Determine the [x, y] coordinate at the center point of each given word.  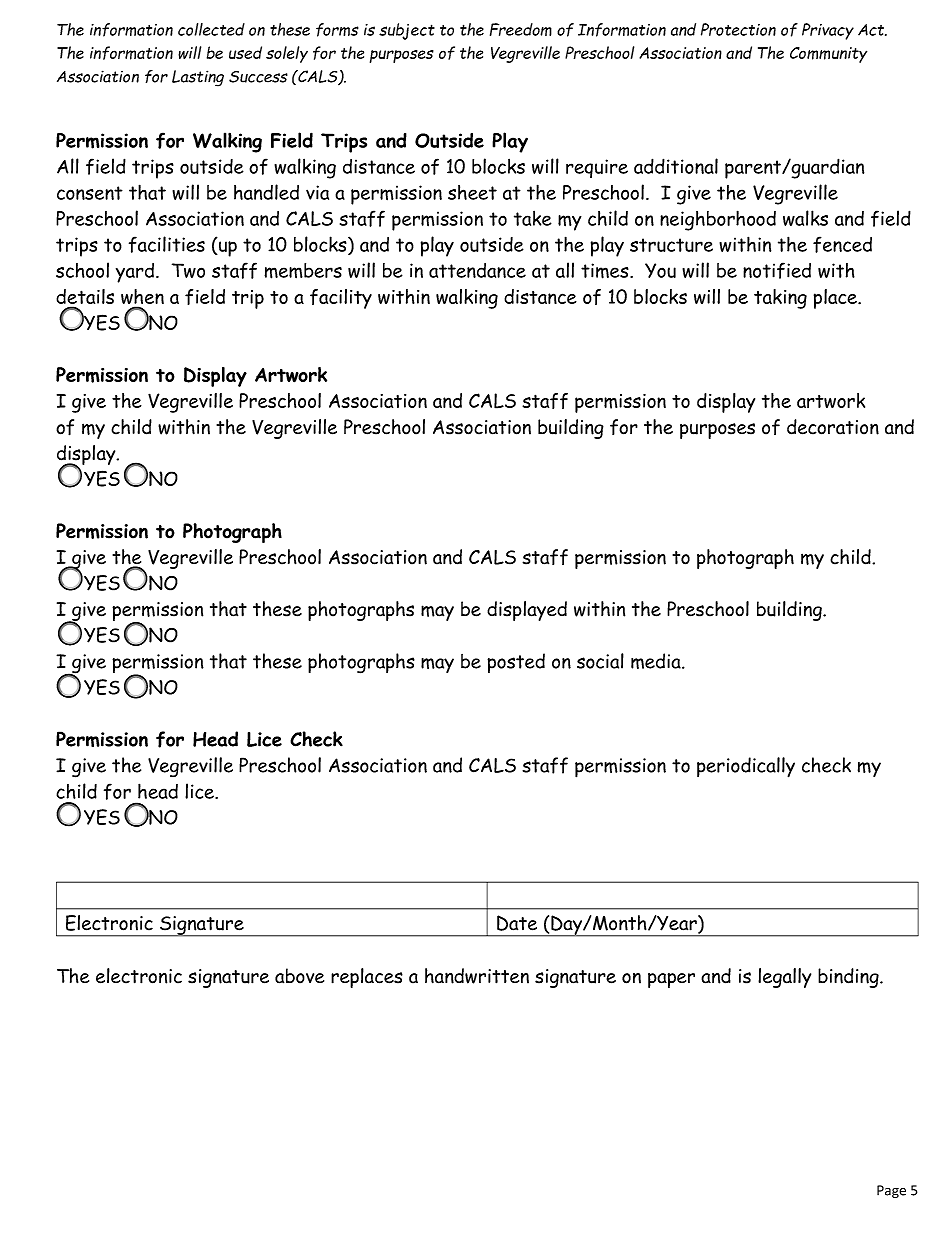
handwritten [477, 976]
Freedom [521, 29]
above [299, 976]
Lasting [198, 78]
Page [891, 1191]
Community [828, 55]
